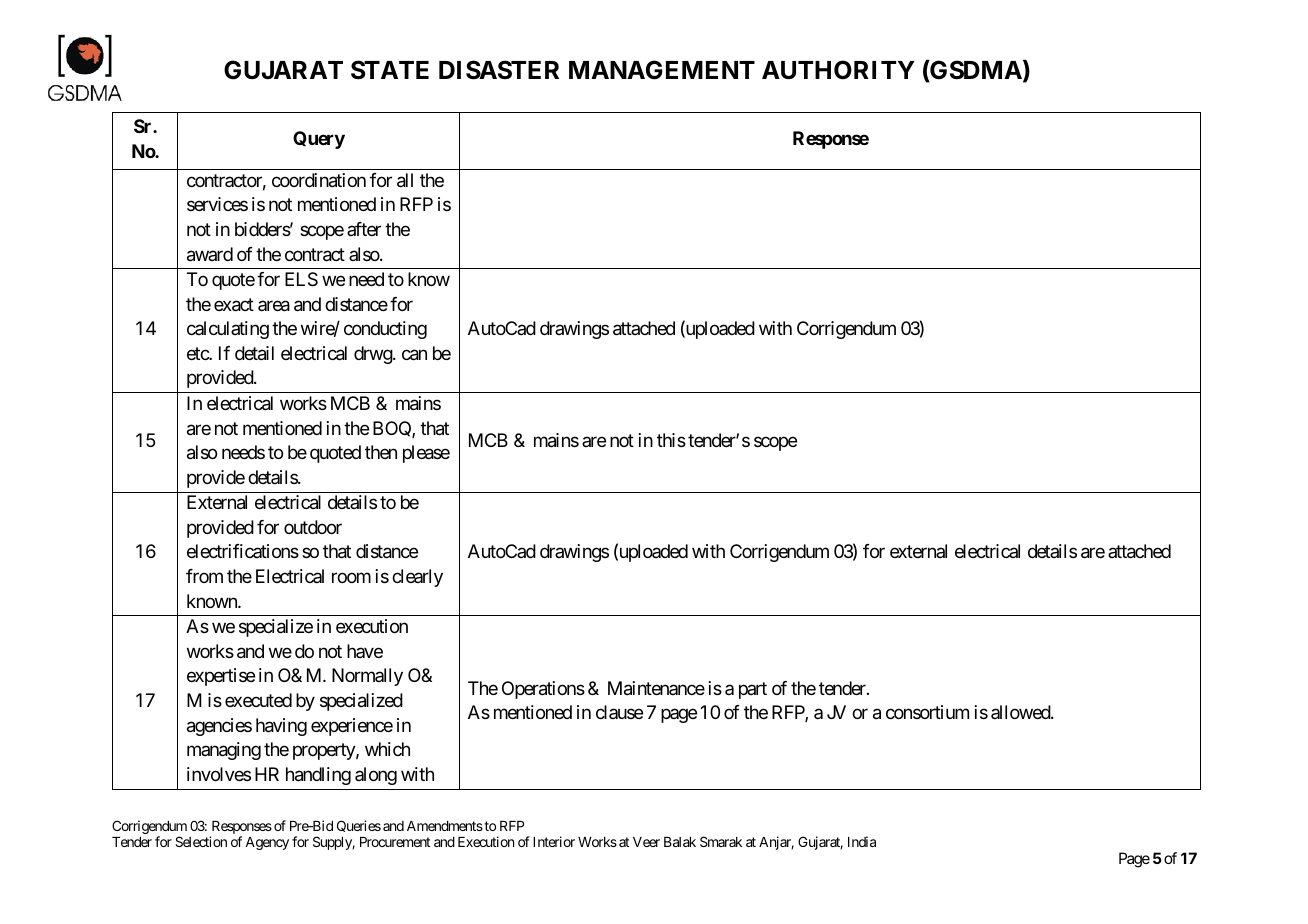  I want to click on this, so click(671, 440).
